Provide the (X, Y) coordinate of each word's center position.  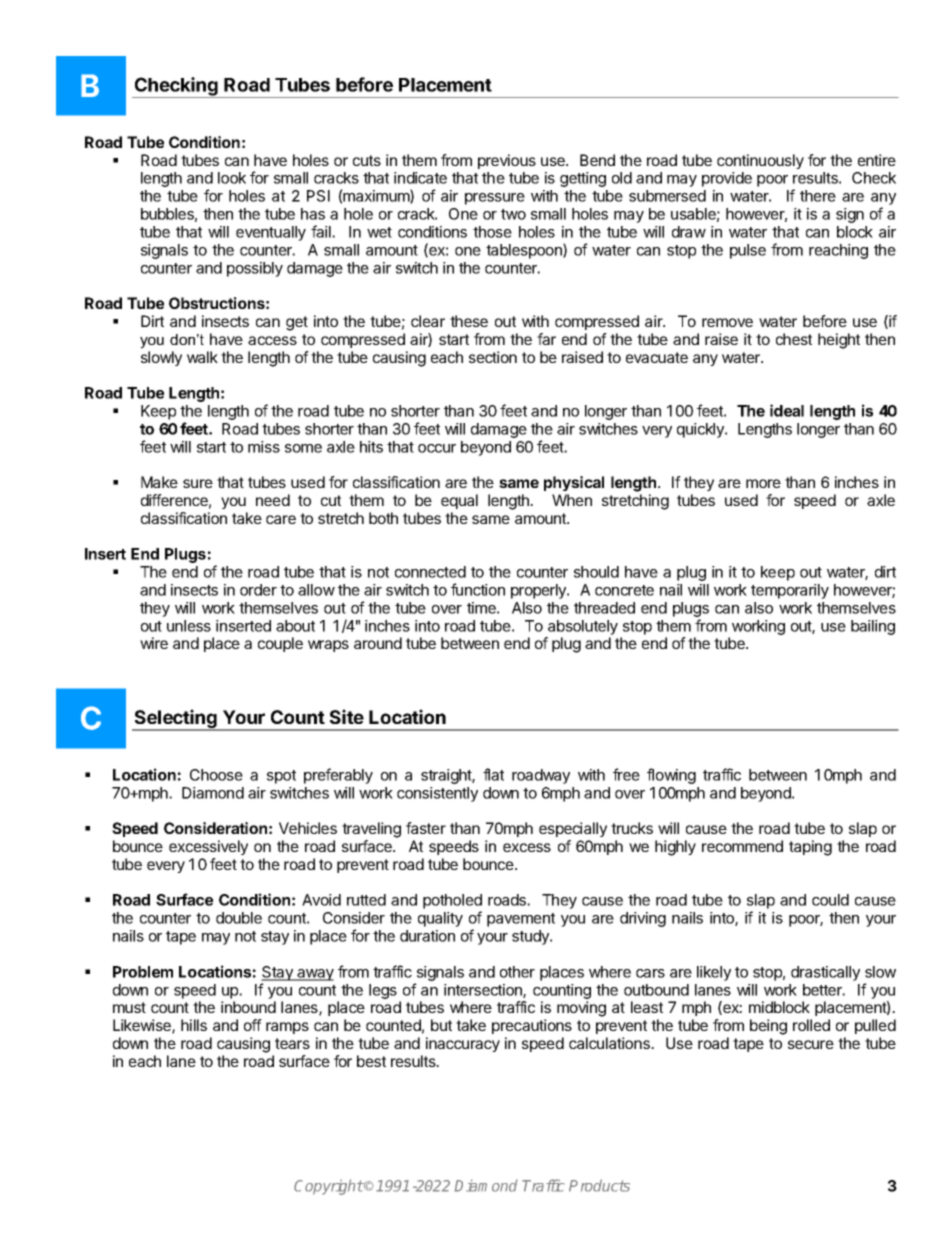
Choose (216, 775)
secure (811, 1044)
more (763, 483)
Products (599, 1185)
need (273, 500)
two (513, 214)
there (818, 196)
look (232, 178)
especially (573, 829)
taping (810, 848)
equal (459, 501)
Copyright (329, 1187)
